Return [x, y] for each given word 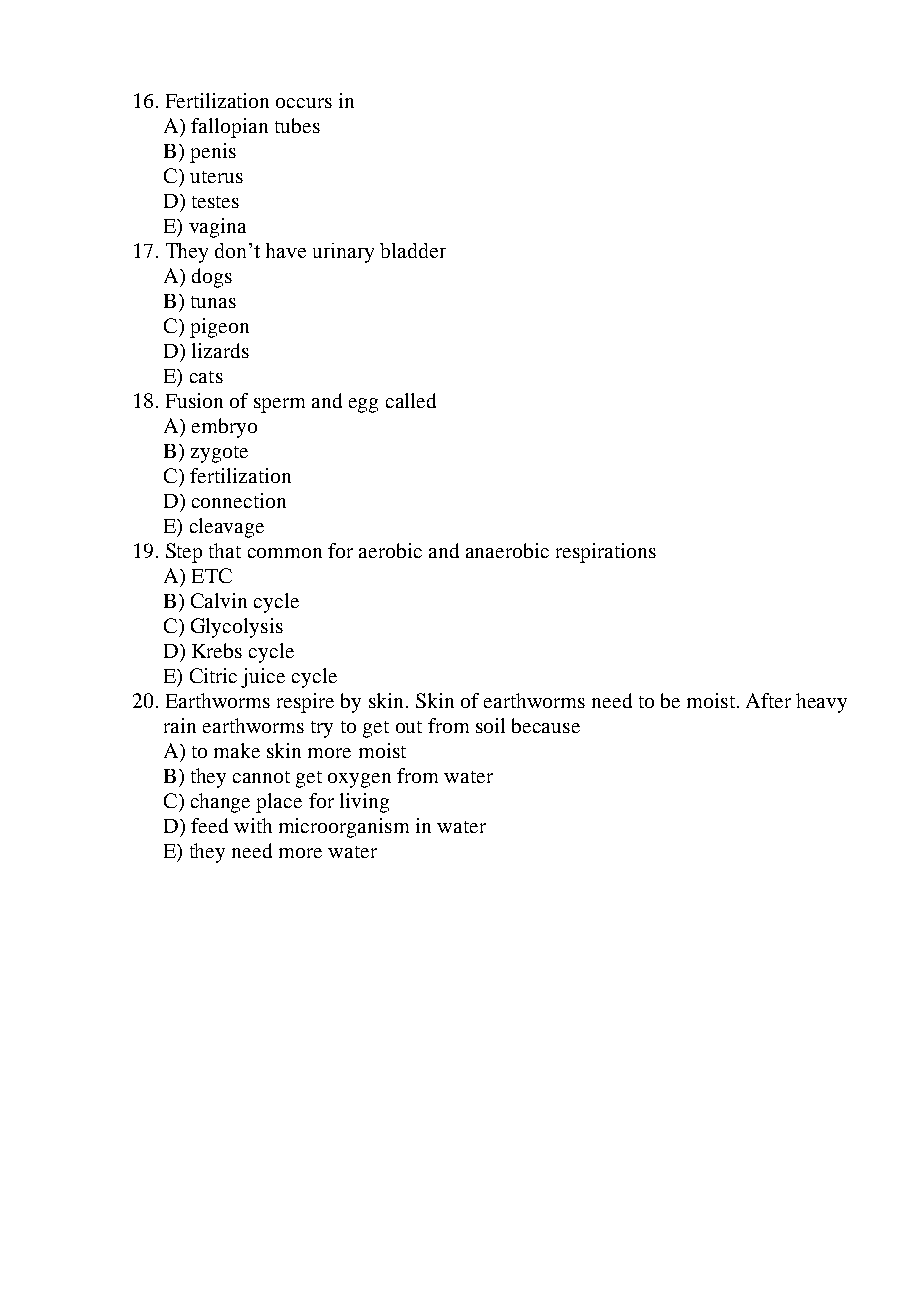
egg [363, 405]
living [364, 803]
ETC [212, 575]
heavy [821, 703]
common [285, 553]
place [279, 803]
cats [206, 377]
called [411, 400]
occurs [304, 103]
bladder [413, 250]
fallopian [229, 128]
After [768, 700]
